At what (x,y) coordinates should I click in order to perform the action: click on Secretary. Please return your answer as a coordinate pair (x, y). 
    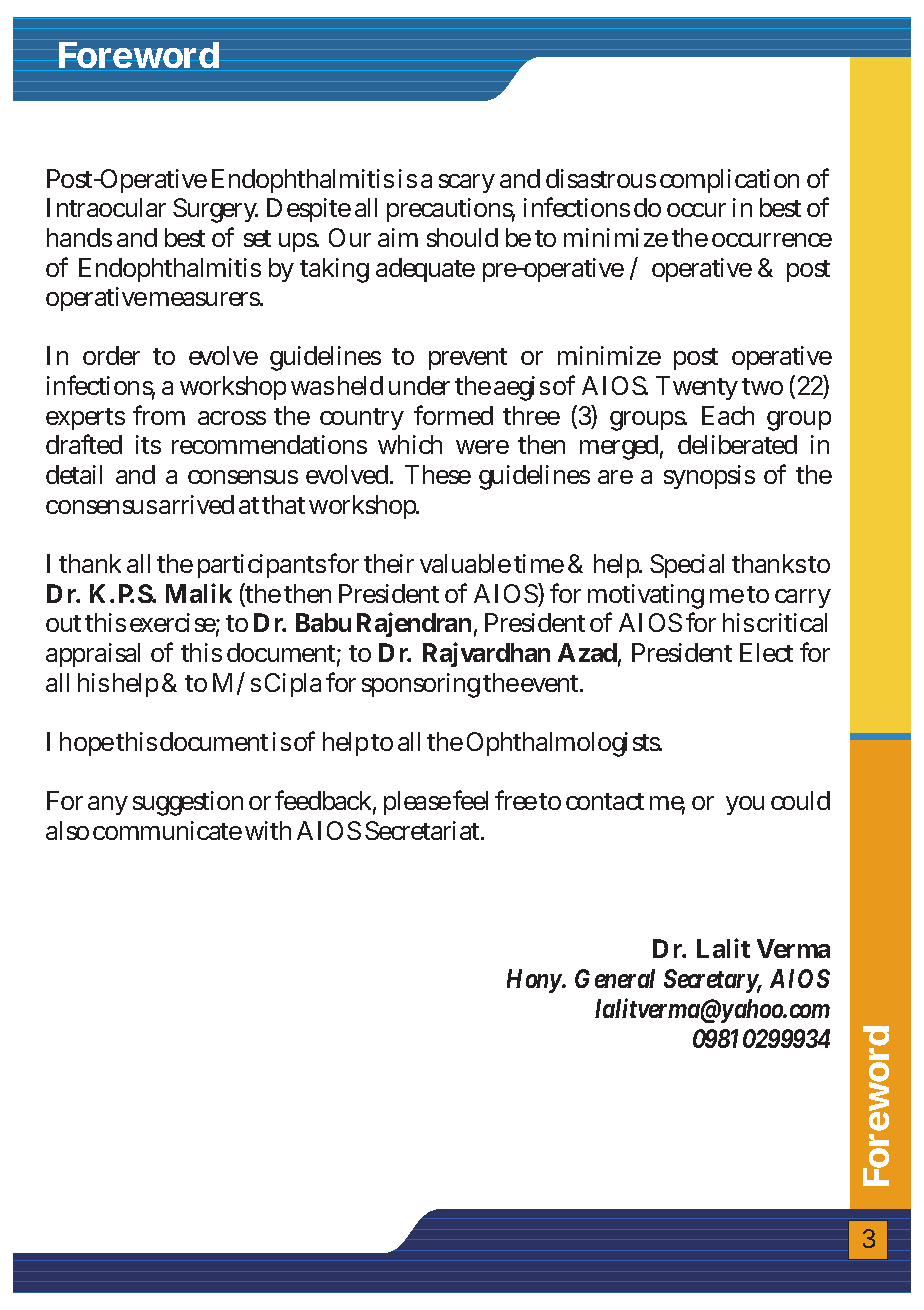
    Looking at the image, I should click on (713, 981).
